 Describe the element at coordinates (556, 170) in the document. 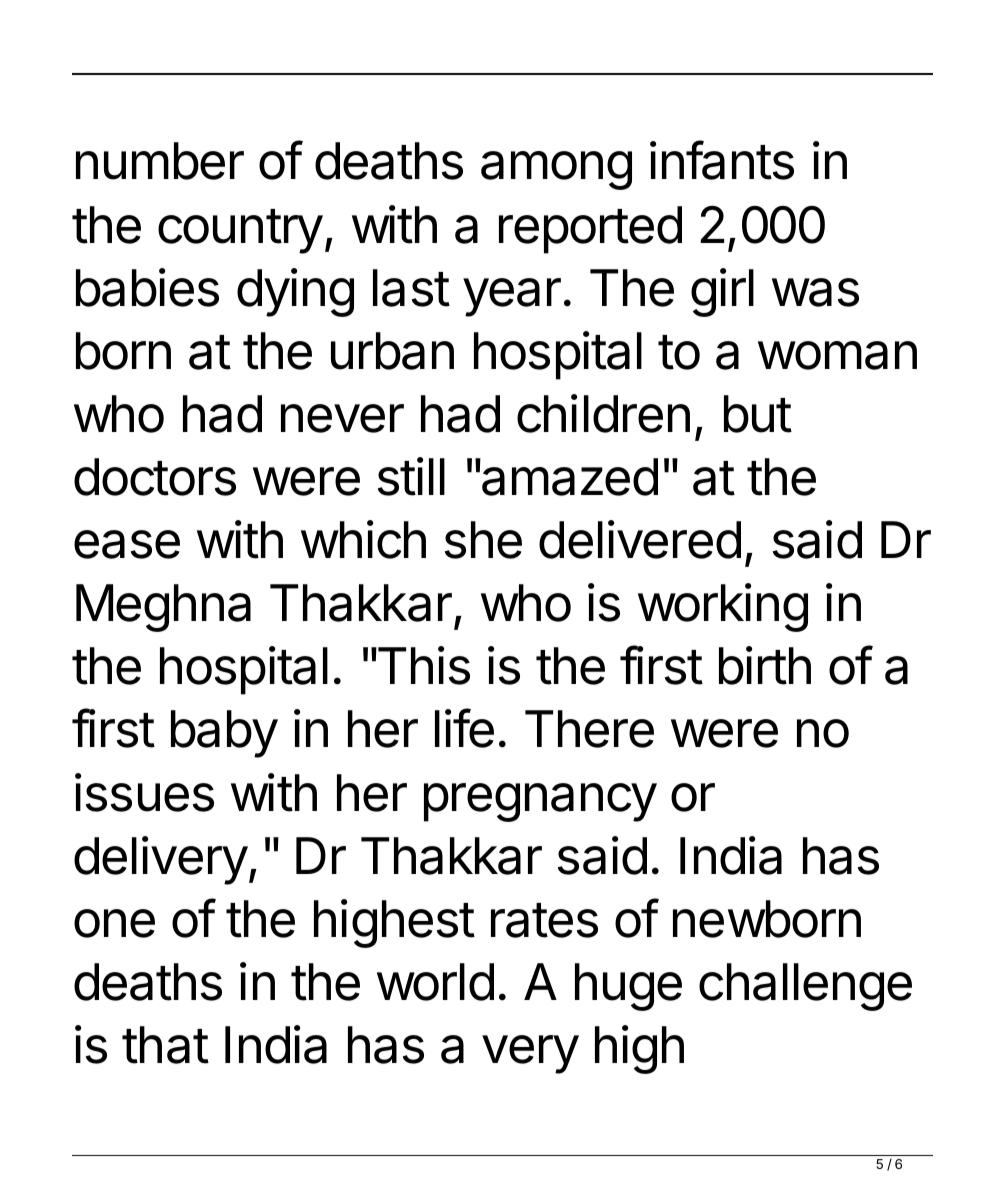

I see `among` at that location.
